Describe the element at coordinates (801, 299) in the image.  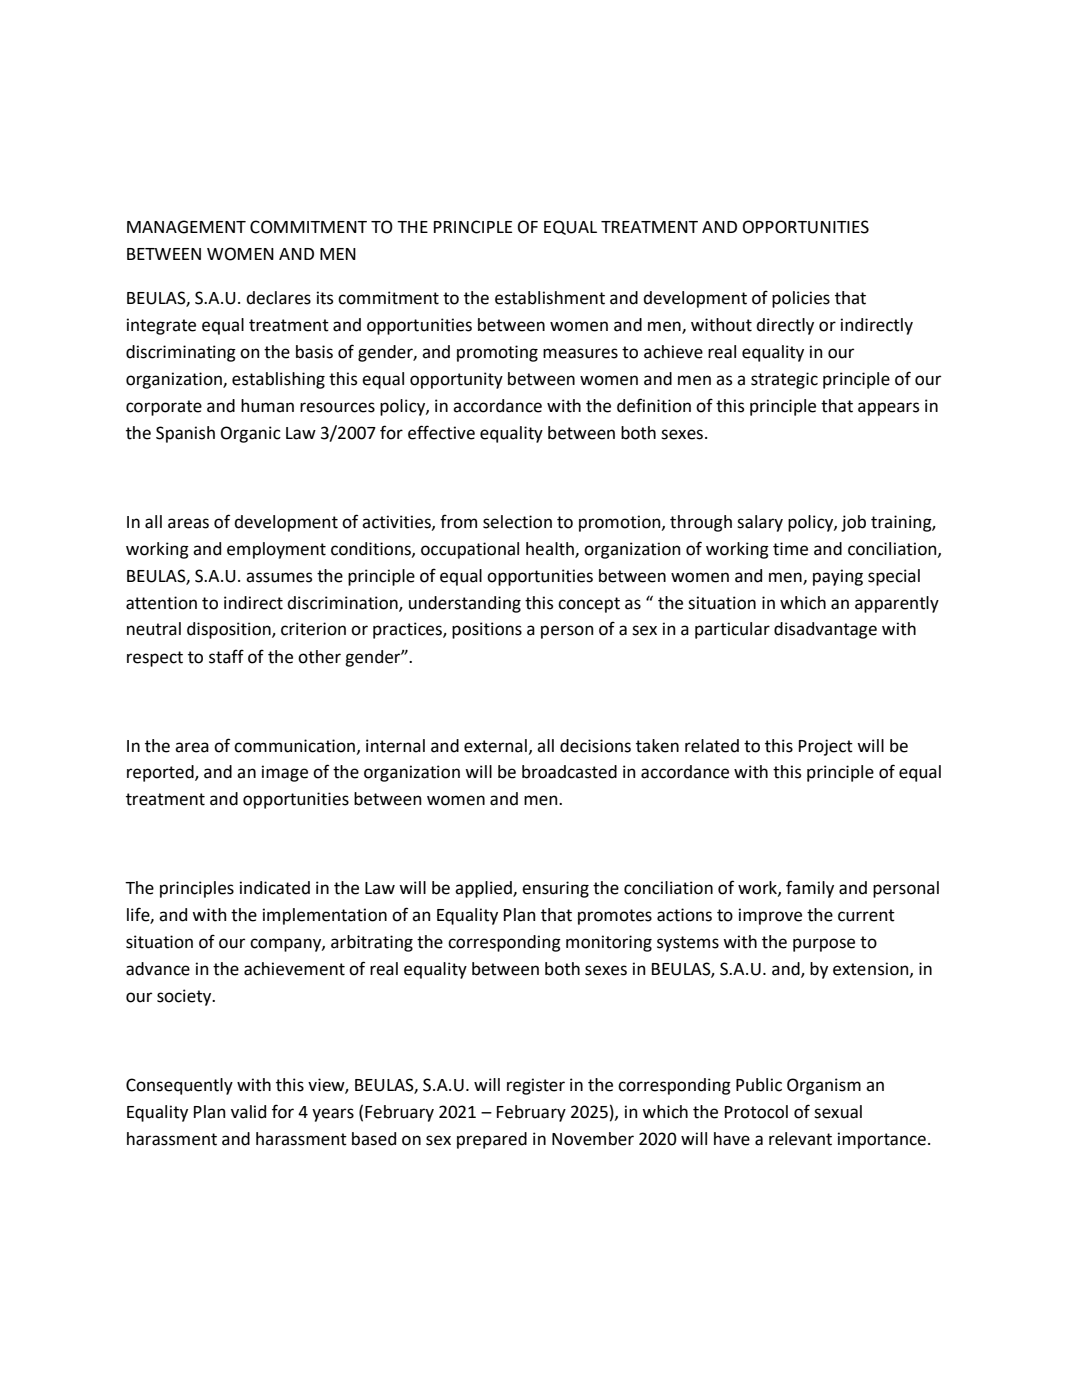
I see `policies` at that location.
